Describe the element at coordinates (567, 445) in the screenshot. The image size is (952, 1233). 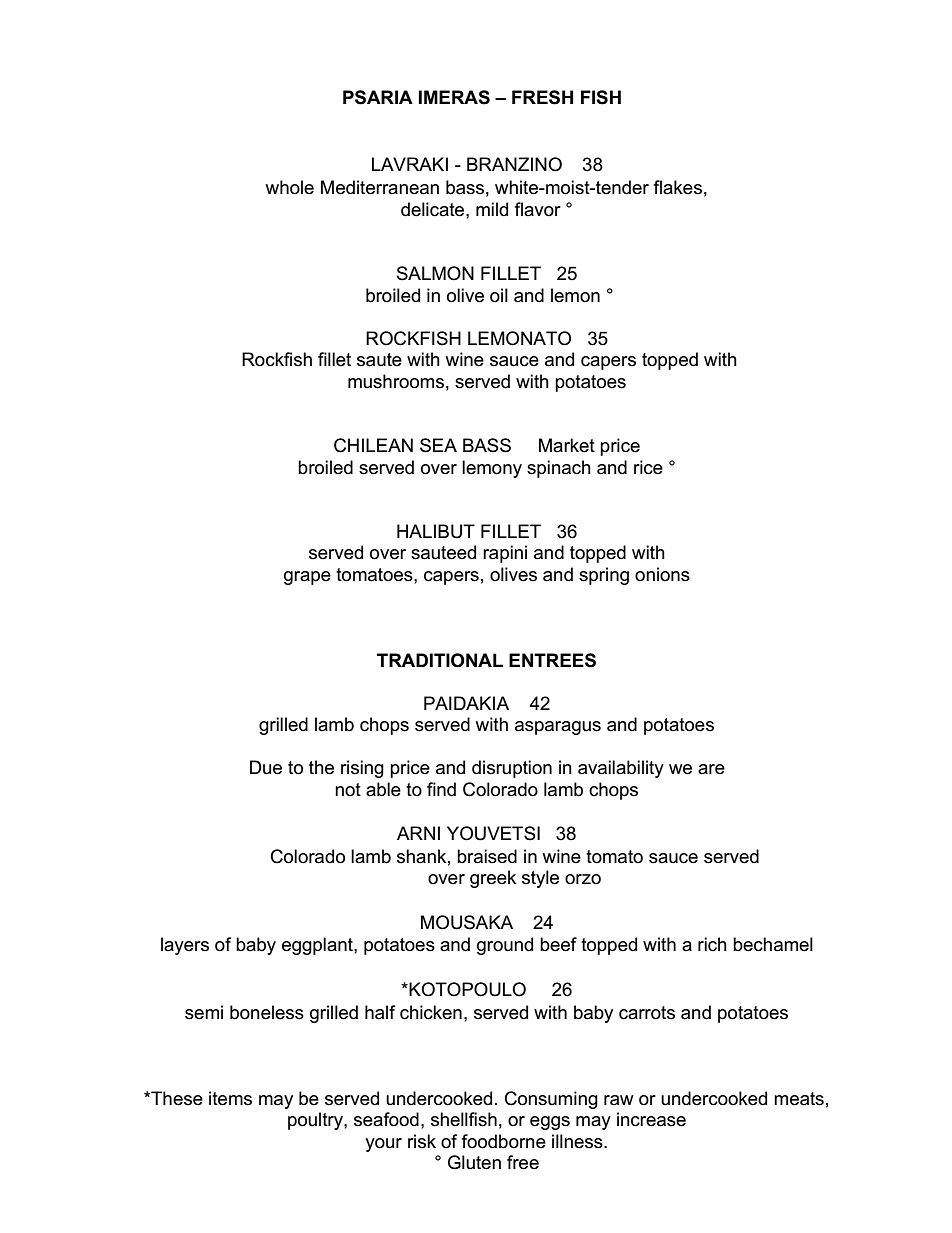
I see `Market` at that location.
